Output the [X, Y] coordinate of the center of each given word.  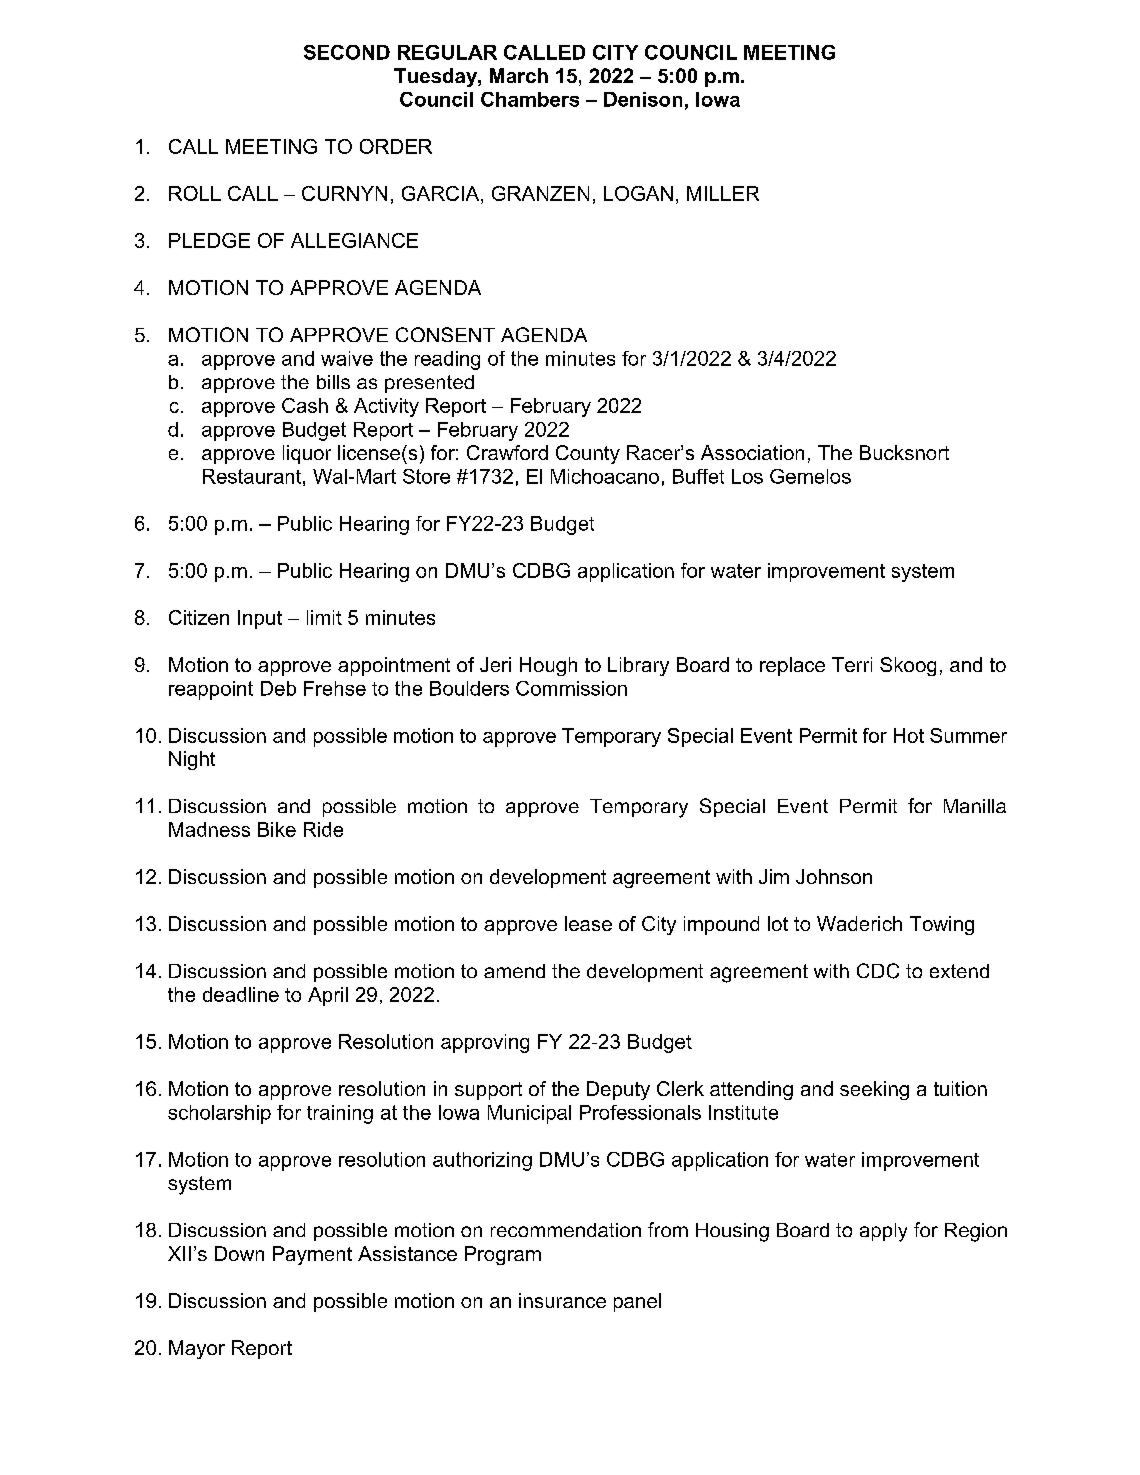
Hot [909, 735]
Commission [571, 688]
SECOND [347, 52]
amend [514, 971]
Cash [305, 405]
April [328, 996]
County [588, 454]
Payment [312, 1255]
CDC [878, 971]
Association [752, 452]
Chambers [530, 99]
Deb [278, 688]
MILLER [723, 193]
